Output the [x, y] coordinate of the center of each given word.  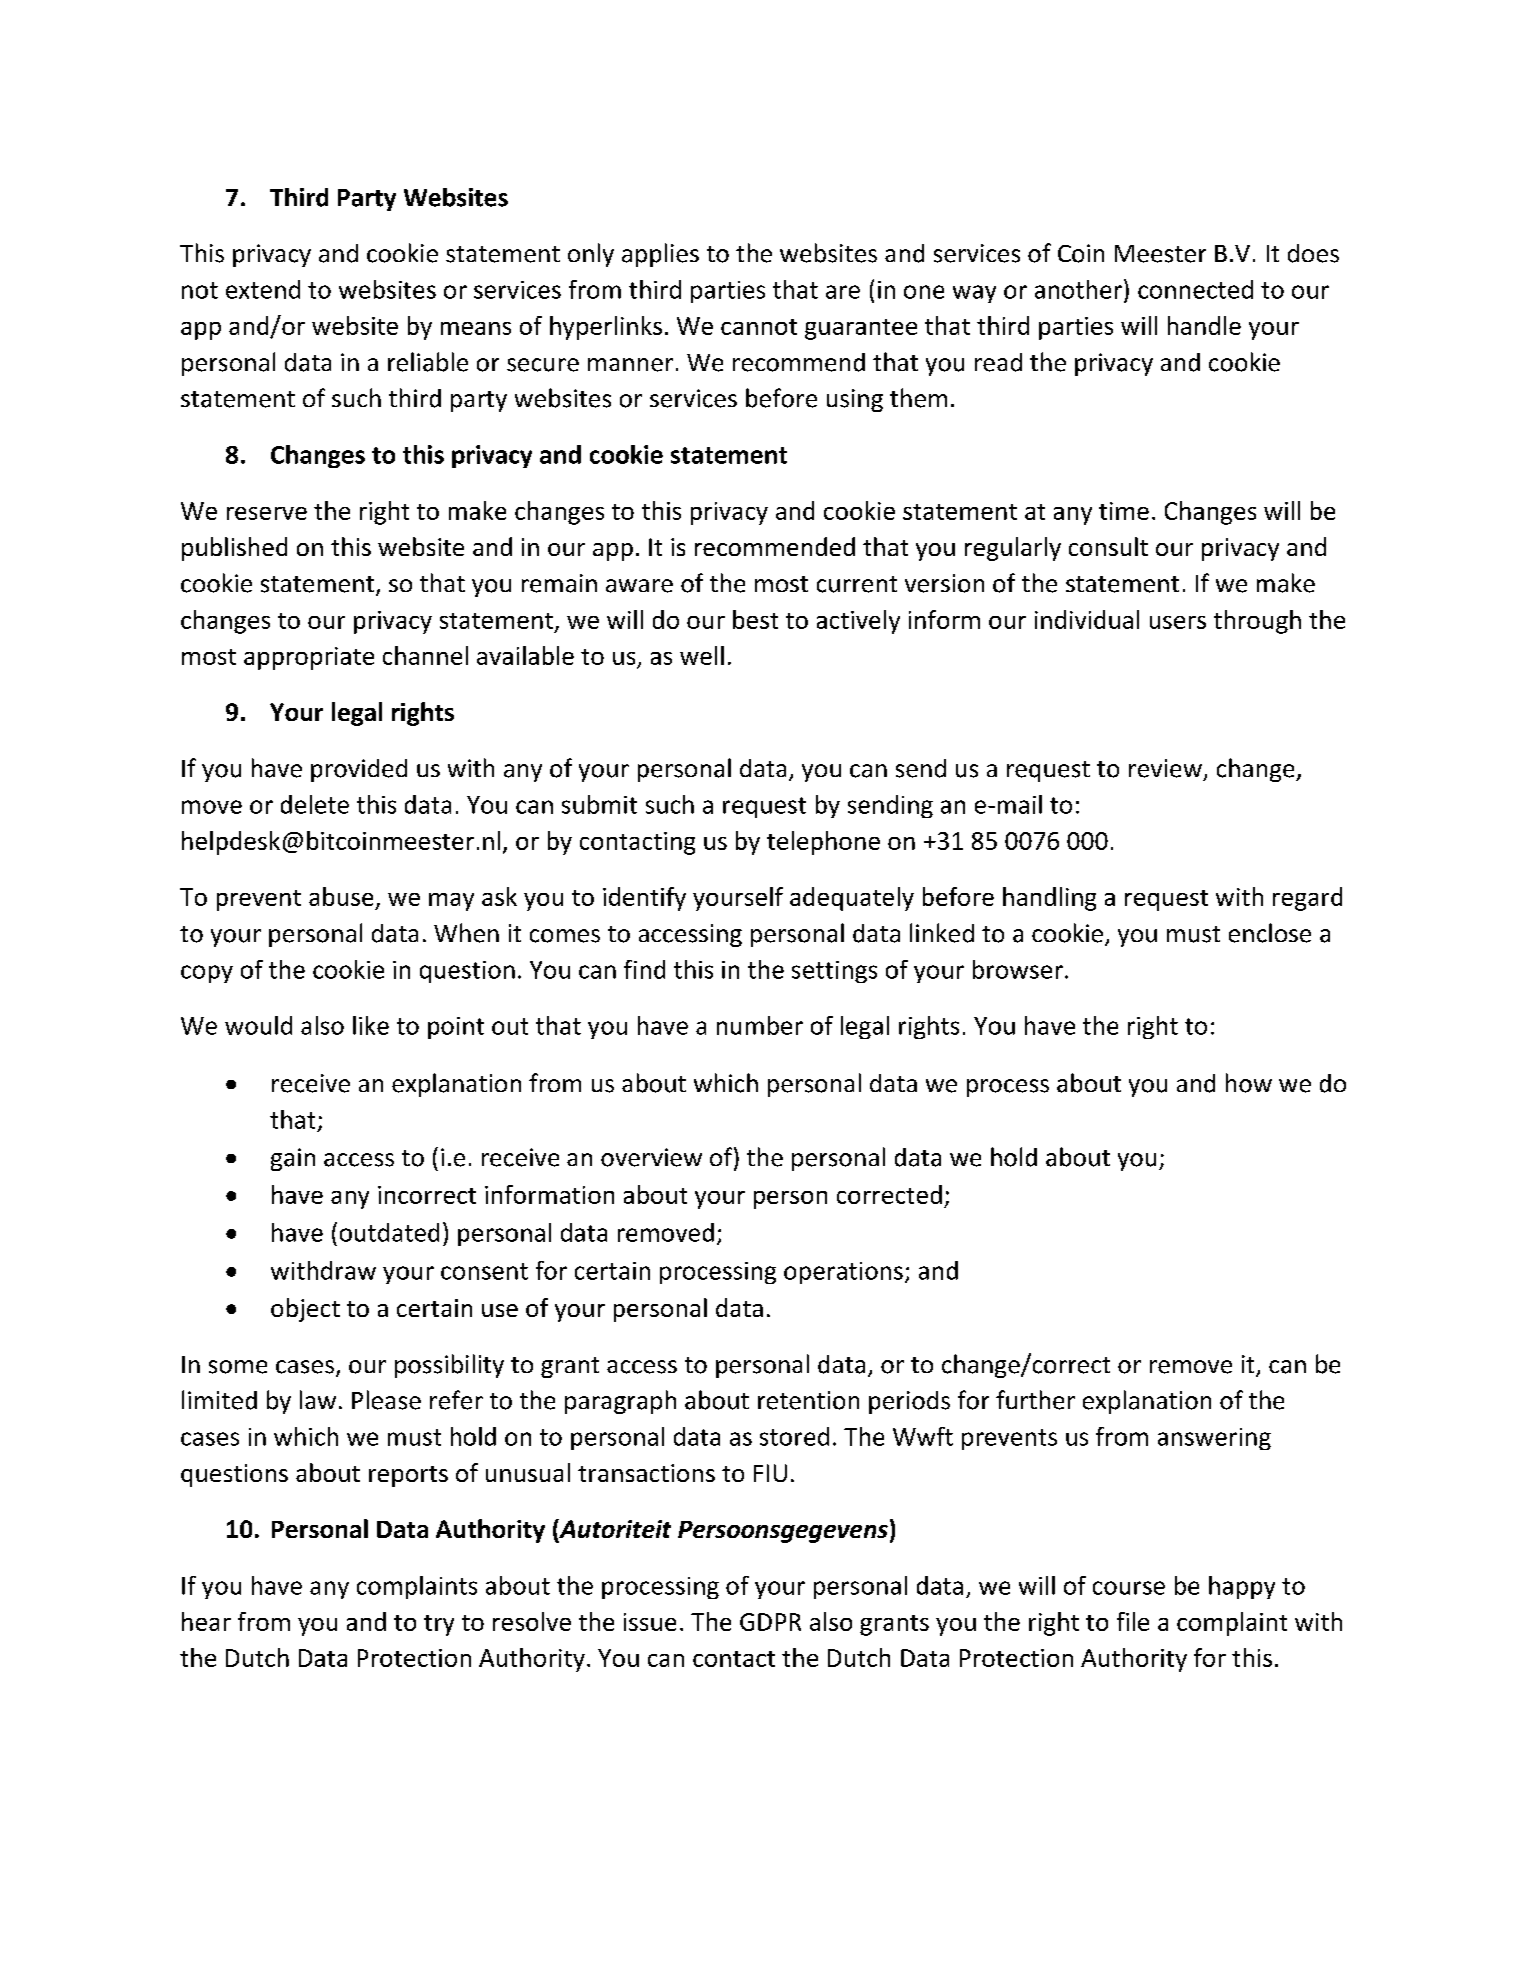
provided [359, 770]
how [1249, 1083]
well [702, 655]
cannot [759, 327]
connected [1195, 289]
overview [651, 1157]
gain [293, 1159]
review [1165, 768]
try [439, 1625]
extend [263, 289]
